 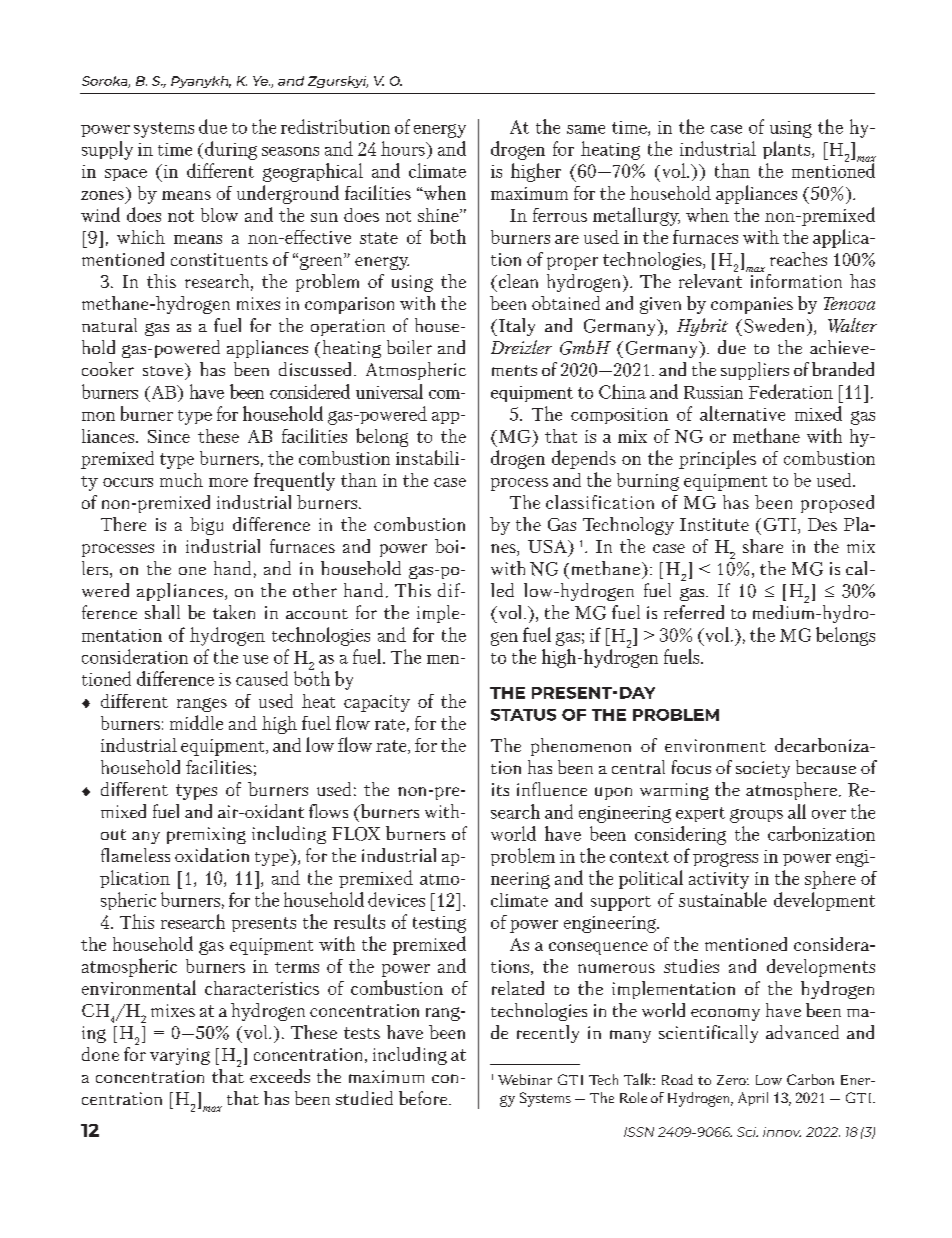 What do you see at coordinates (753, 1099) in the document?
I see `April` at bounding box center [753, 1099].
